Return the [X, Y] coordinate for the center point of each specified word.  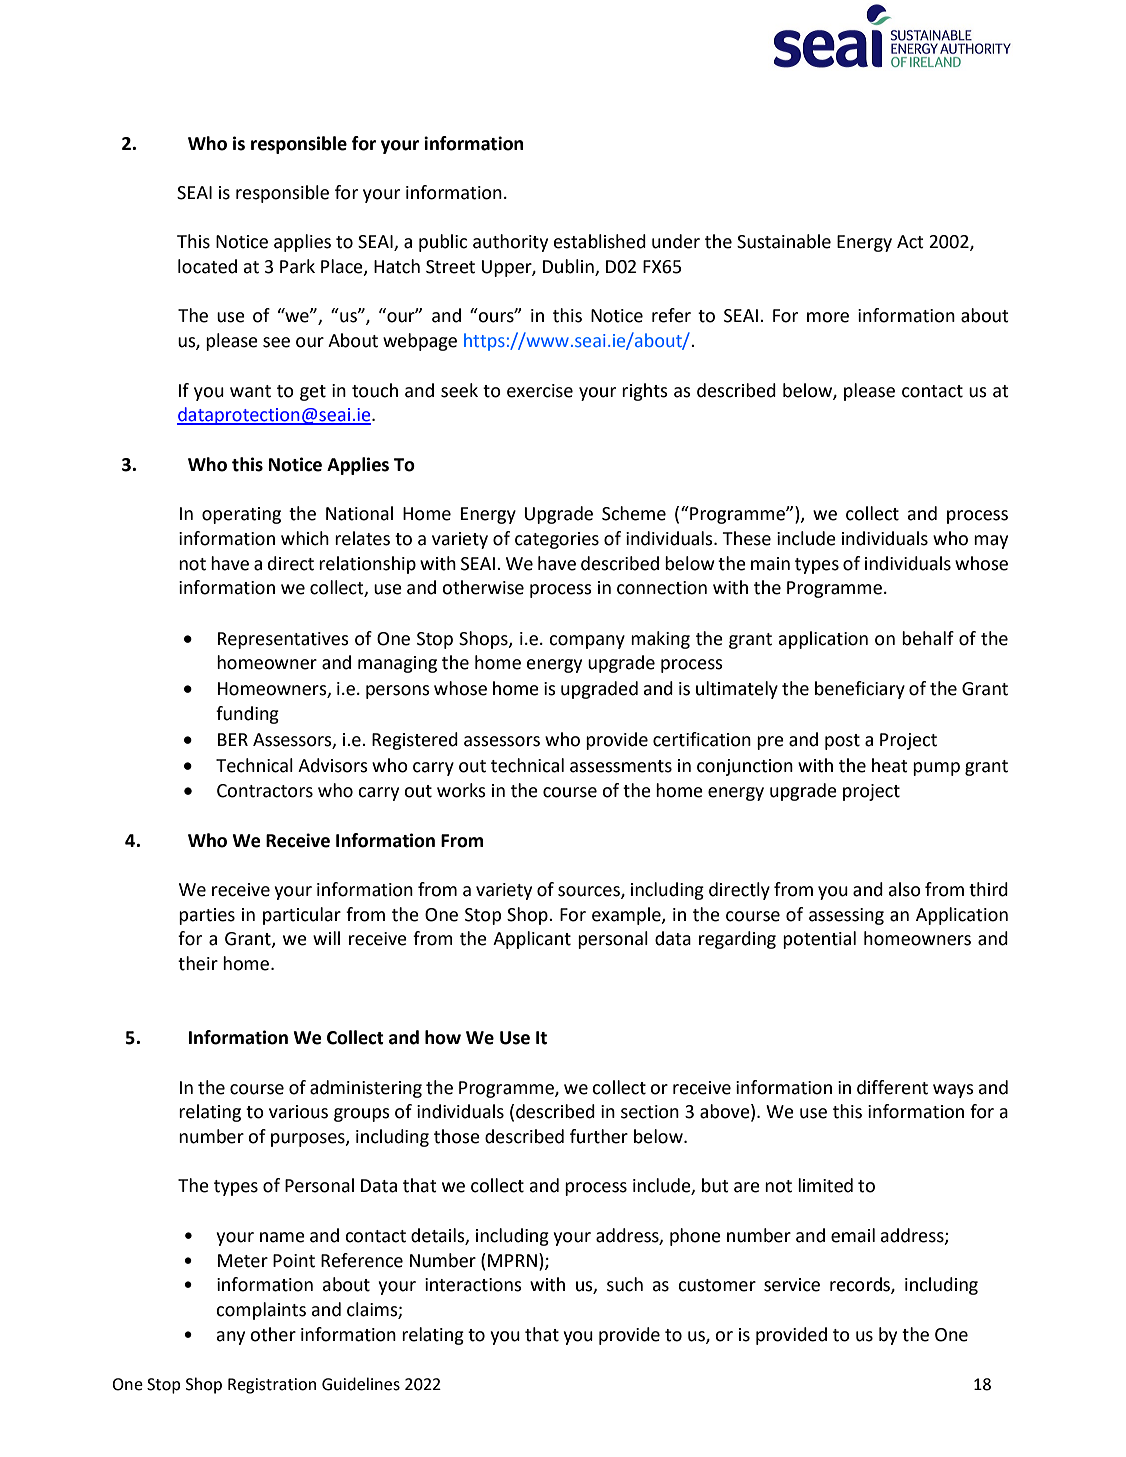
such [625, 1284]
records [861, 1285]
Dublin [569, 267]
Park [297, 266]
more [828, 317]
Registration [272, 1386]
